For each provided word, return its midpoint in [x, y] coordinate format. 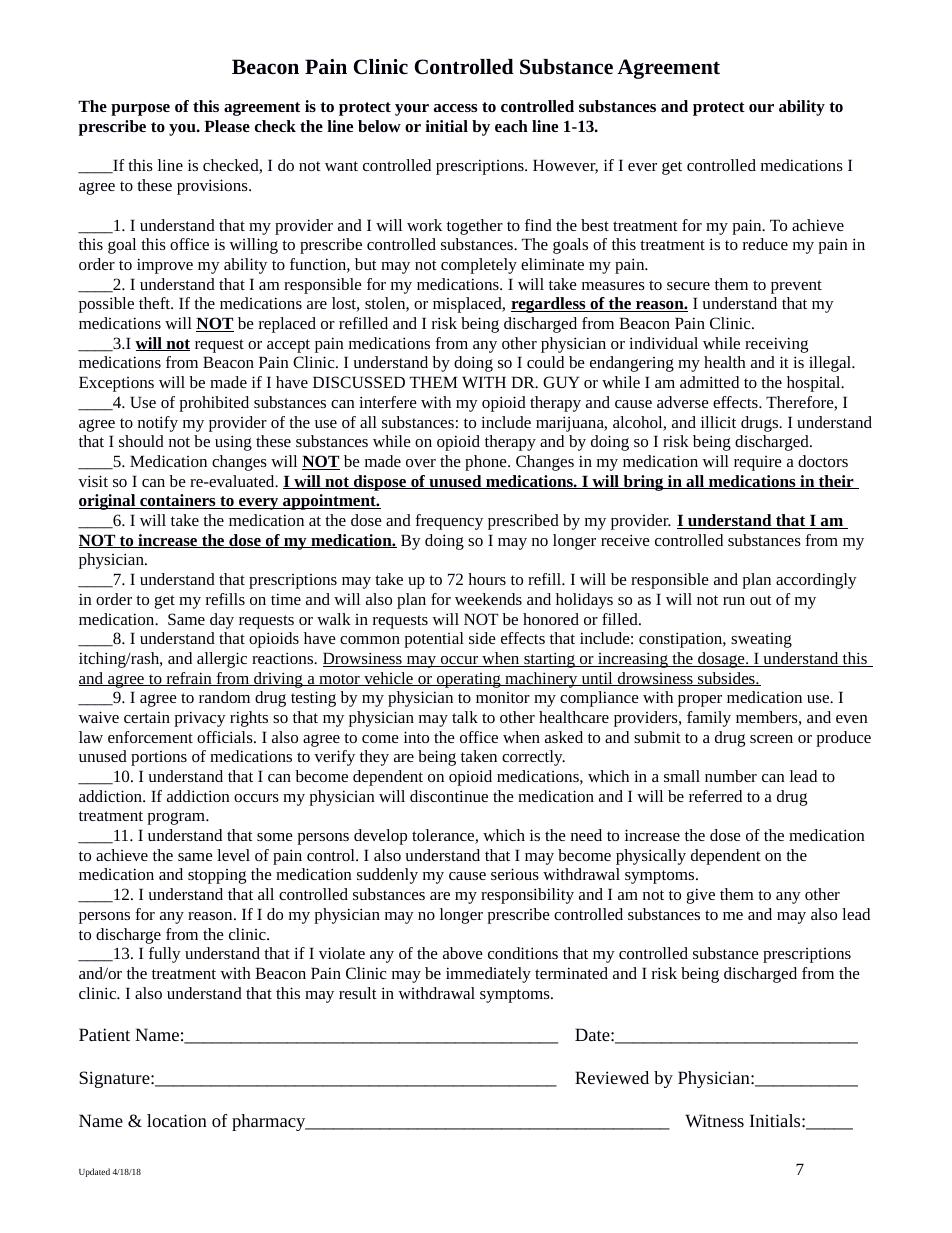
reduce [765, 244]
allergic [222, 660]
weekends [488, 599]
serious [515, 874]
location [177, 1120]
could [545, 362]
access [456, 108]
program [177, 818]
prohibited [214, 404]
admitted [709, 382]
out [761, 600]
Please [227, 126]
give [701, 896]
